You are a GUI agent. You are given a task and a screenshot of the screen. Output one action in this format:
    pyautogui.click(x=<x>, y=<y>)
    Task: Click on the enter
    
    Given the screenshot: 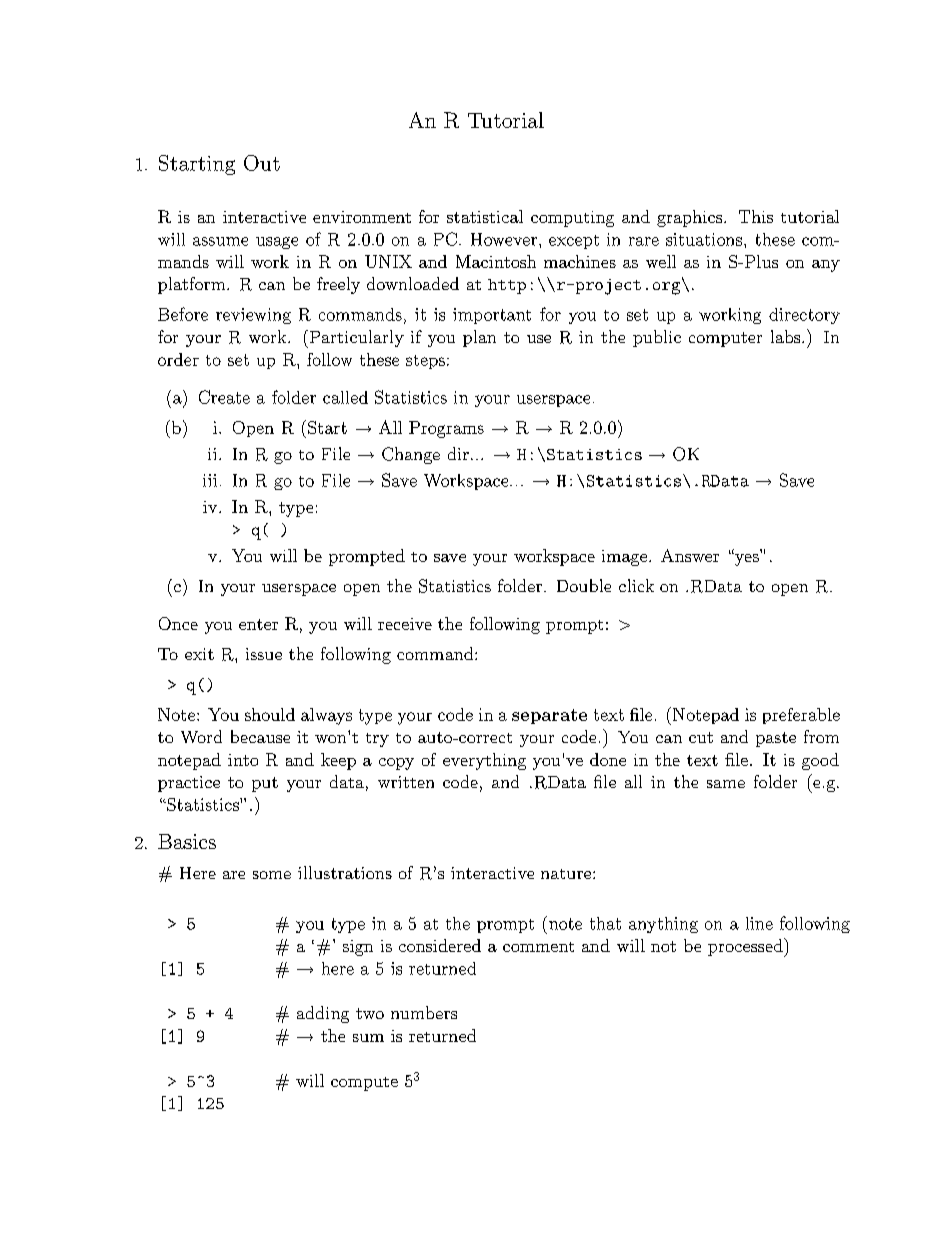 What is the action you would take?
    pyautogui.click(x=258, y=624)
